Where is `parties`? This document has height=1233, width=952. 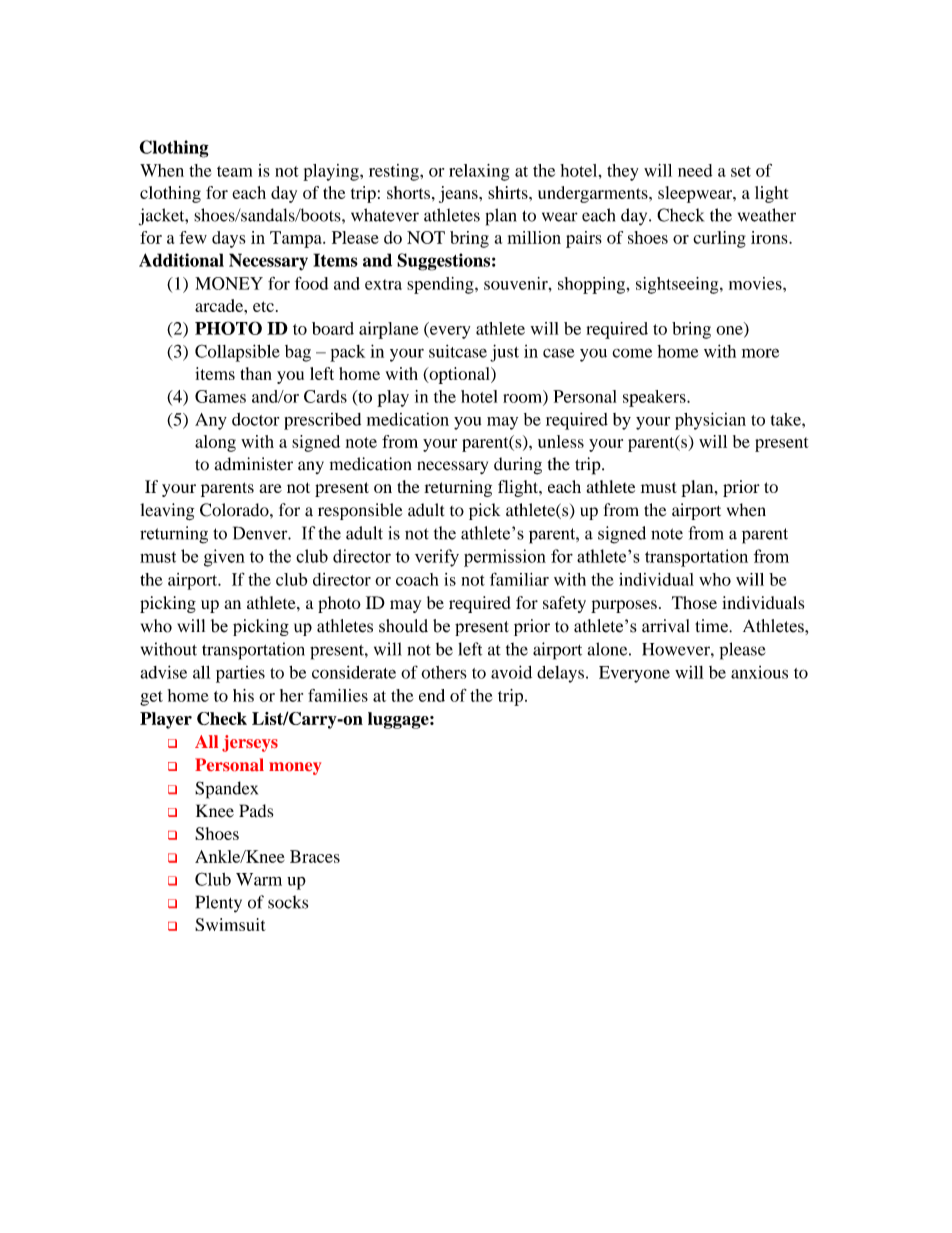 parties is located at coordinates (240, 674).
